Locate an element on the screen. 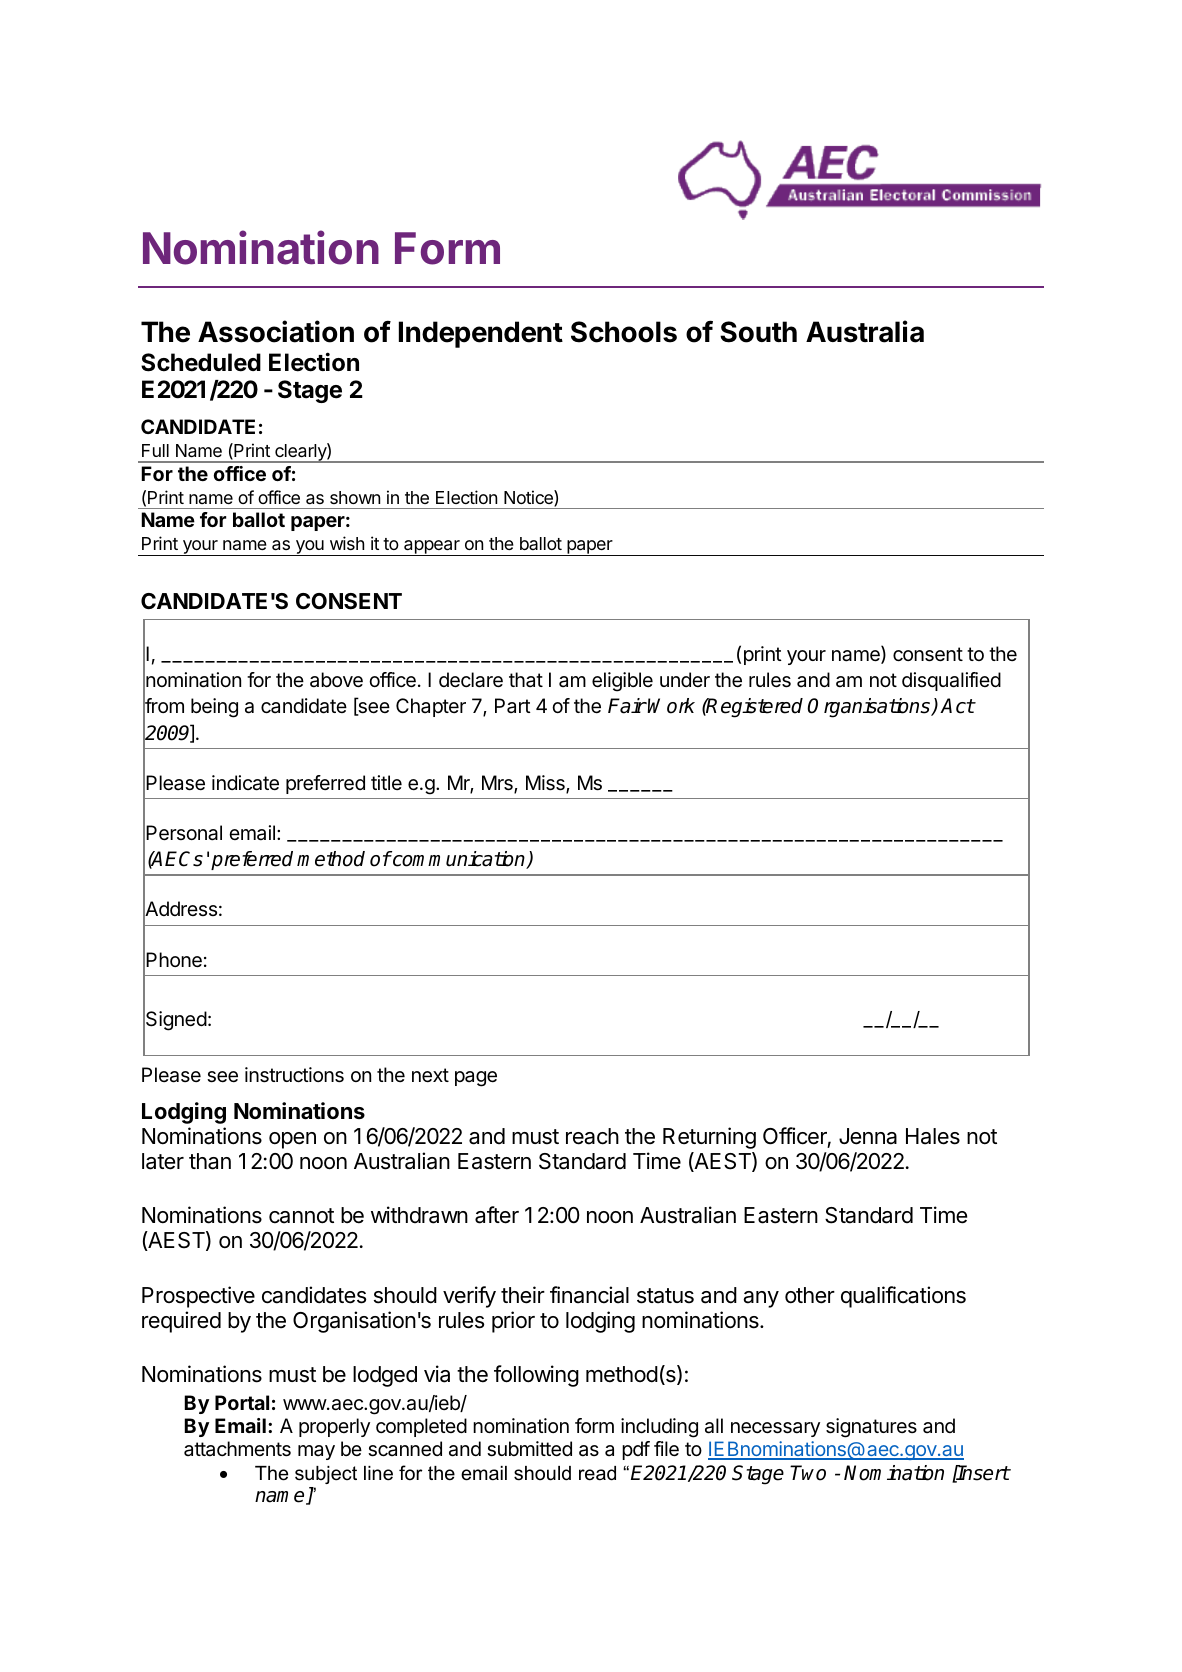 The width and height of the screenshot is (1182, 1672). South is located at coordinates (758, 332).
